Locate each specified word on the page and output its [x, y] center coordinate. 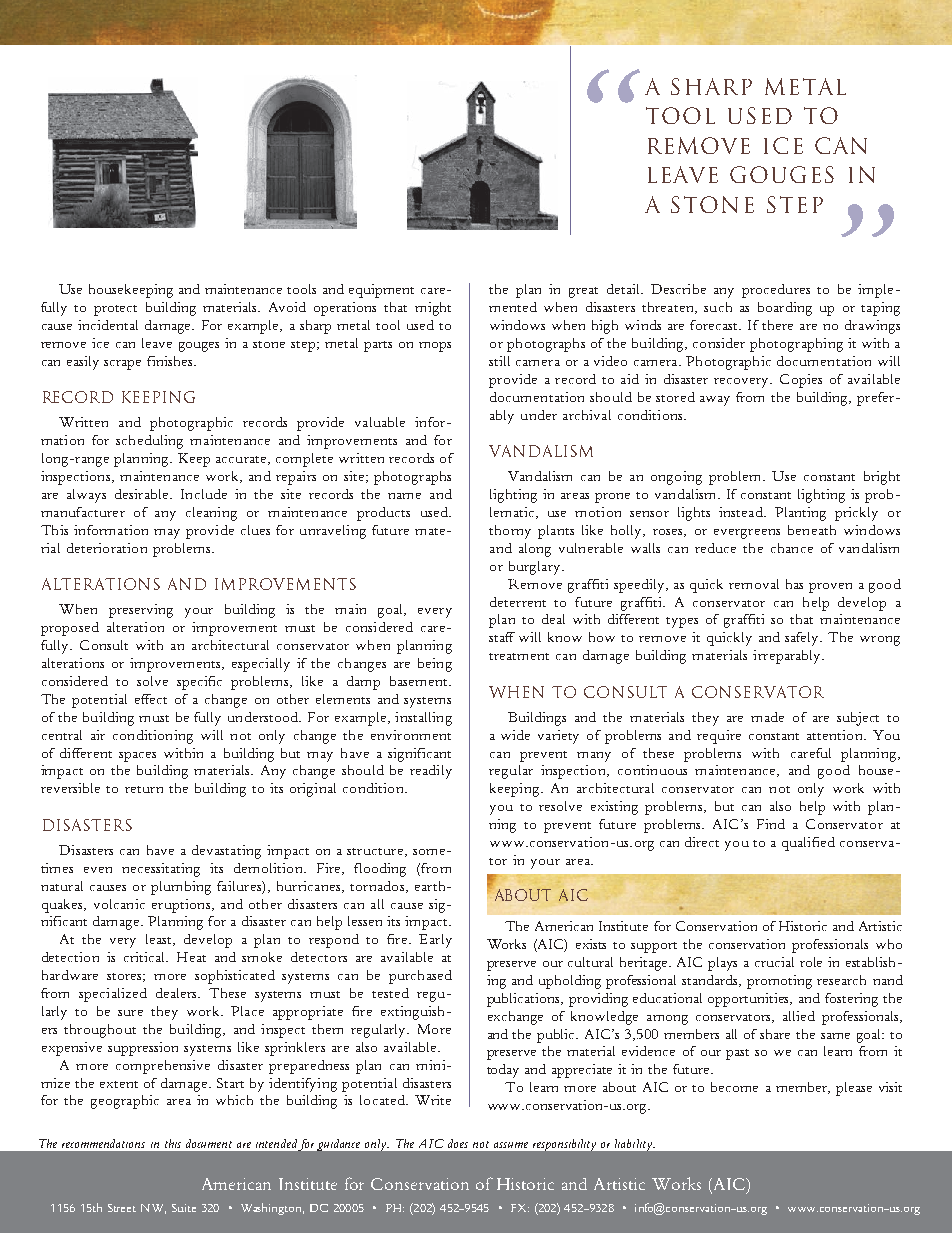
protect [115, 310]
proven [830, 588]
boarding [785, 309]
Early [435, 941]
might [433, 309]
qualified [808, 844]
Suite [184, 1208]
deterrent [518, 602]
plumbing [181, 888]
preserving [141, 611]
